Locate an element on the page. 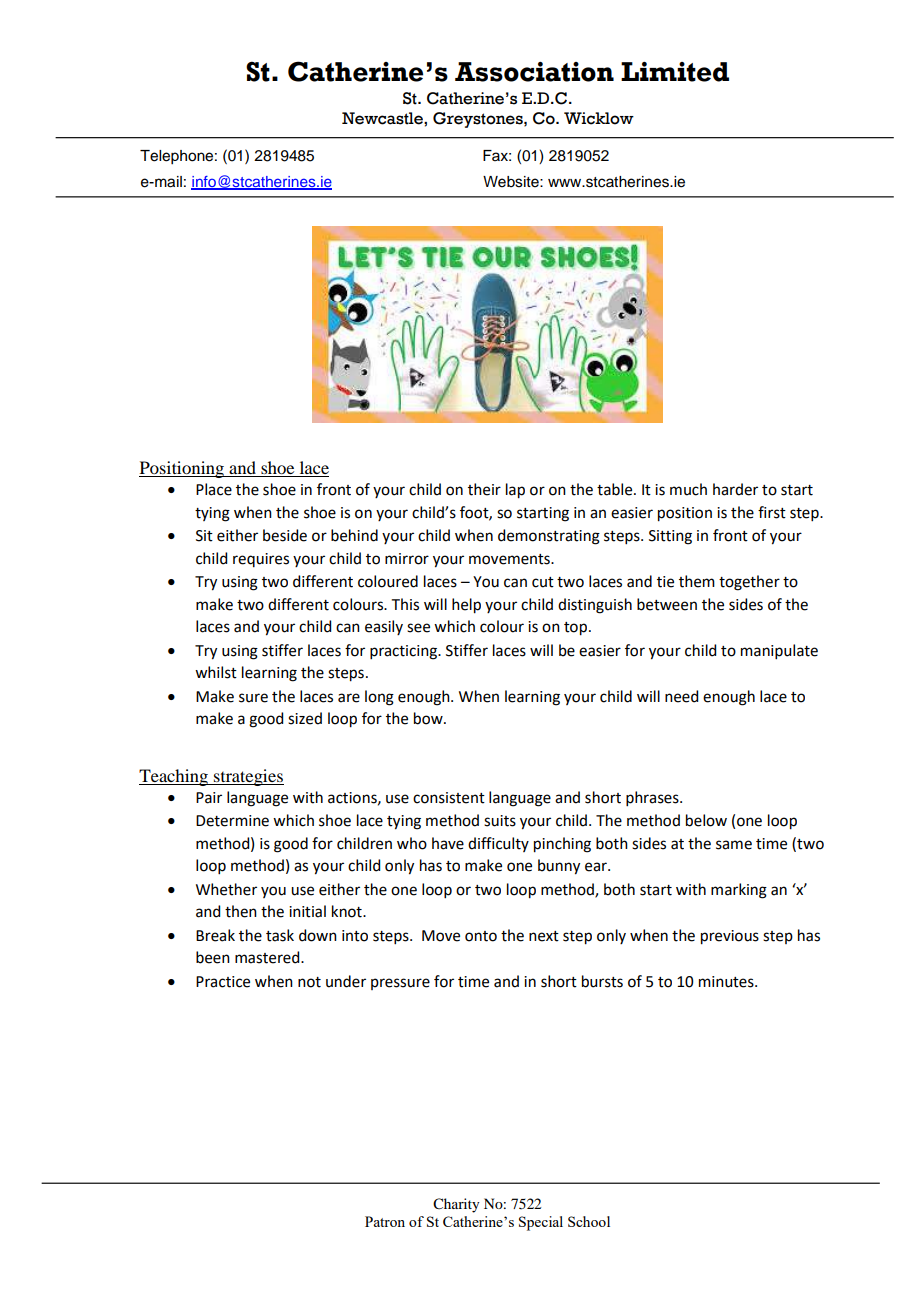 This document has height=1308, width=924. need is located at coordinates (681, 696).
